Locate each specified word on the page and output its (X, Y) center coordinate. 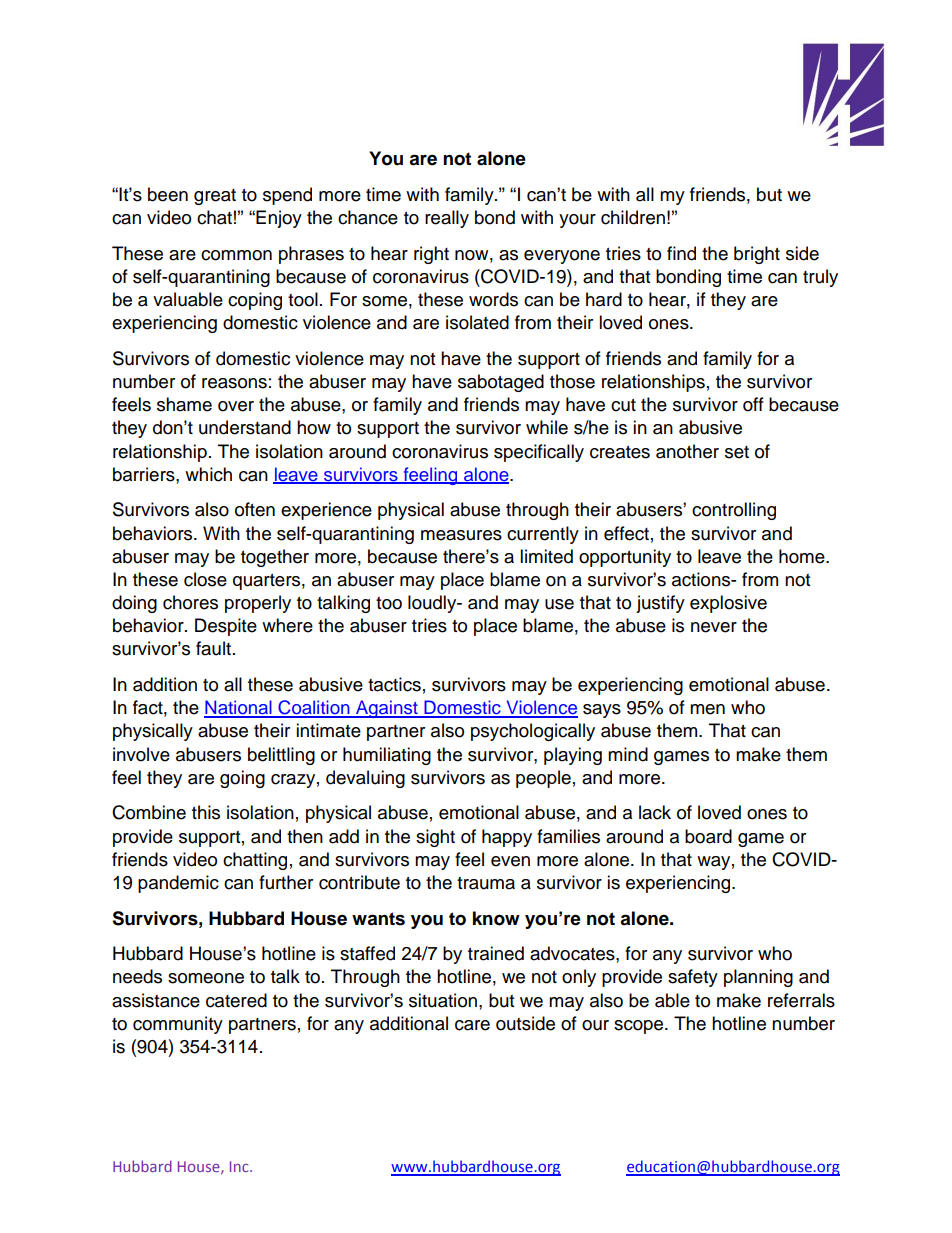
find (681, 253)
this (206, 812)
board (708, 836)
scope (640, 1027)
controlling (734, 511)
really (447, 219)
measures (461, 535)
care (472, 1025)
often (255, 509)
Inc (240, 1166)
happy (507, 838)
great (215, 197)
